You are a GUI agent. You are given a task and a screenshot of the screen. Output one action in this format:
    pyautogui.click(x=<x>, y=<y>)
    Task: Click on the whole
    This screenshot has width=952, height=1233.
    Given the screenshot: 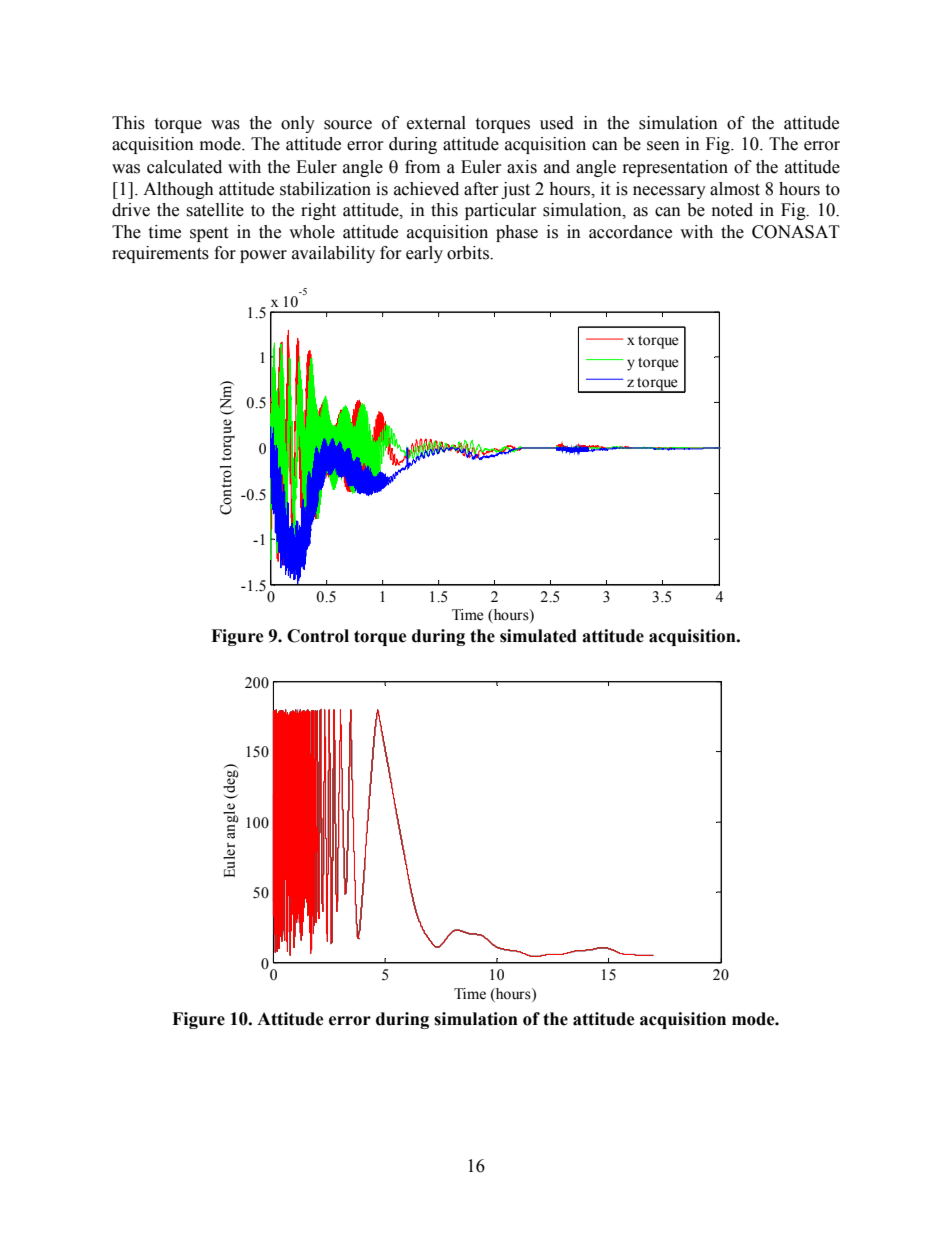 What is the action you would take?
    pyautogui.click(x=312, y=232)
